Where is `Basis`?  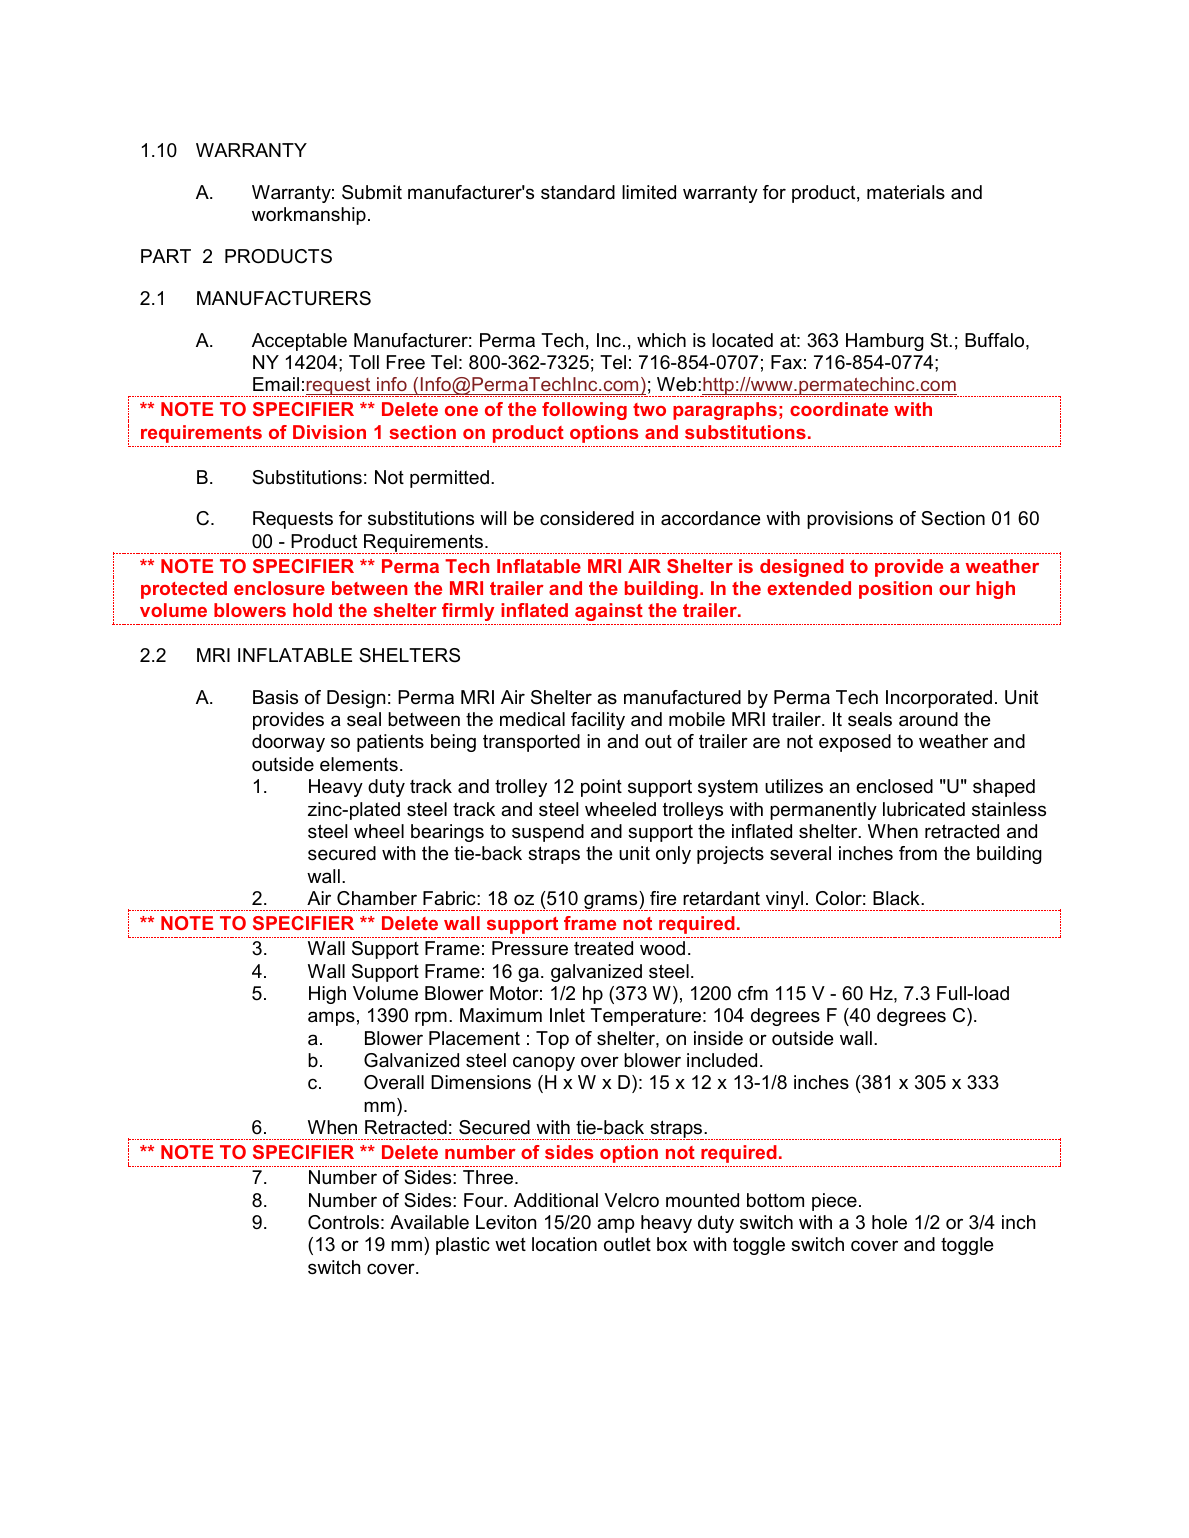 Basis is located at coordinates (275, 697).
